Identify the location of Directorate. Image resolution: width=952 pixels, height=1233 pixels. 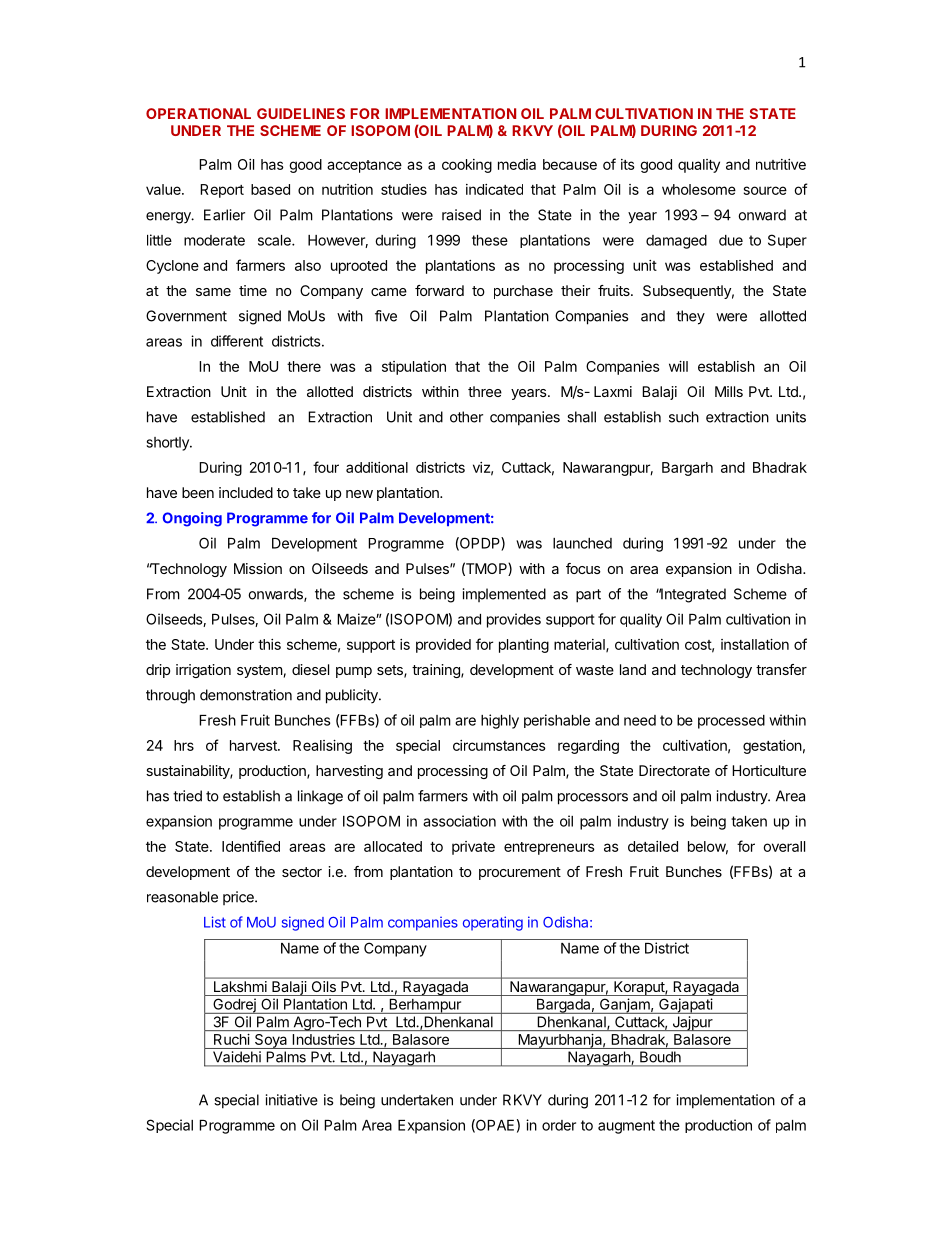
(674, 770).
